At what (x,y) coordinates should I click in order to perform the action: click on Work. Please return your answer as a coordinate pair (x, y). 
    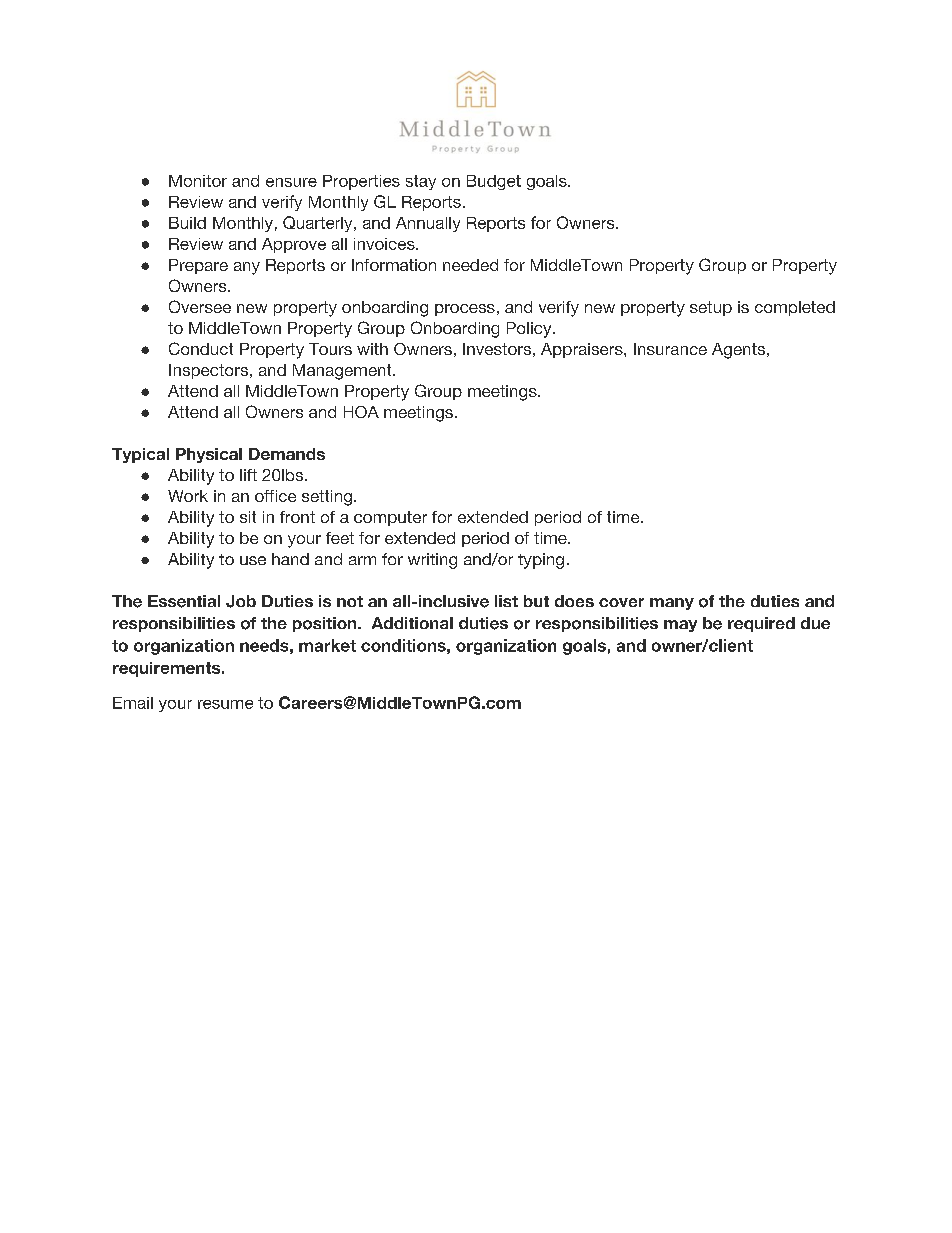
    Looking at the image, I should click on (188, 496).
